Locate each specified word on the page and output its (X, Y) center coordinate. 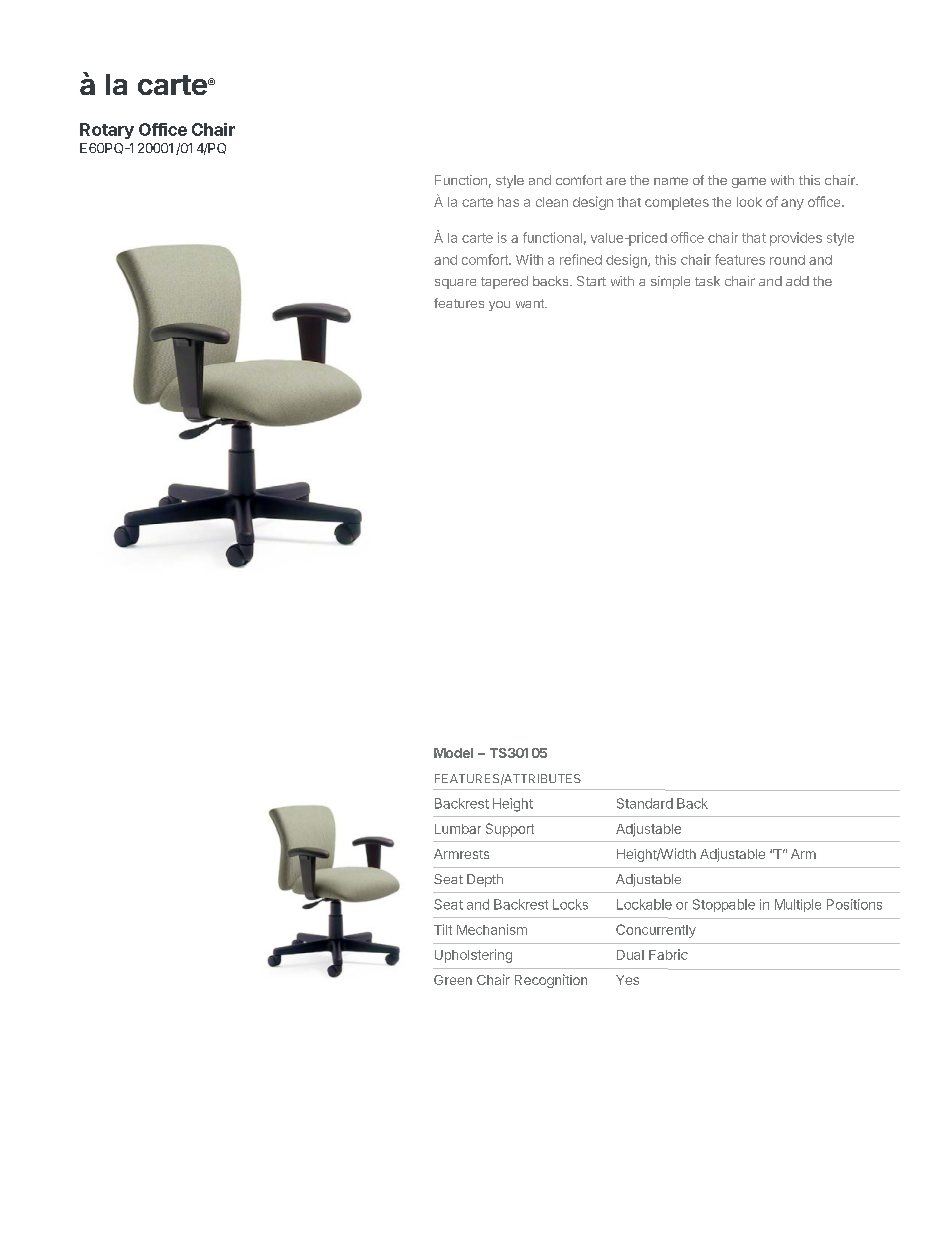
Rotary (107, 131)
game (749, 182)
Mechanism (492, 929)
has (508, 202)
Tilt (443, 929)
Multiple (798, 905)
